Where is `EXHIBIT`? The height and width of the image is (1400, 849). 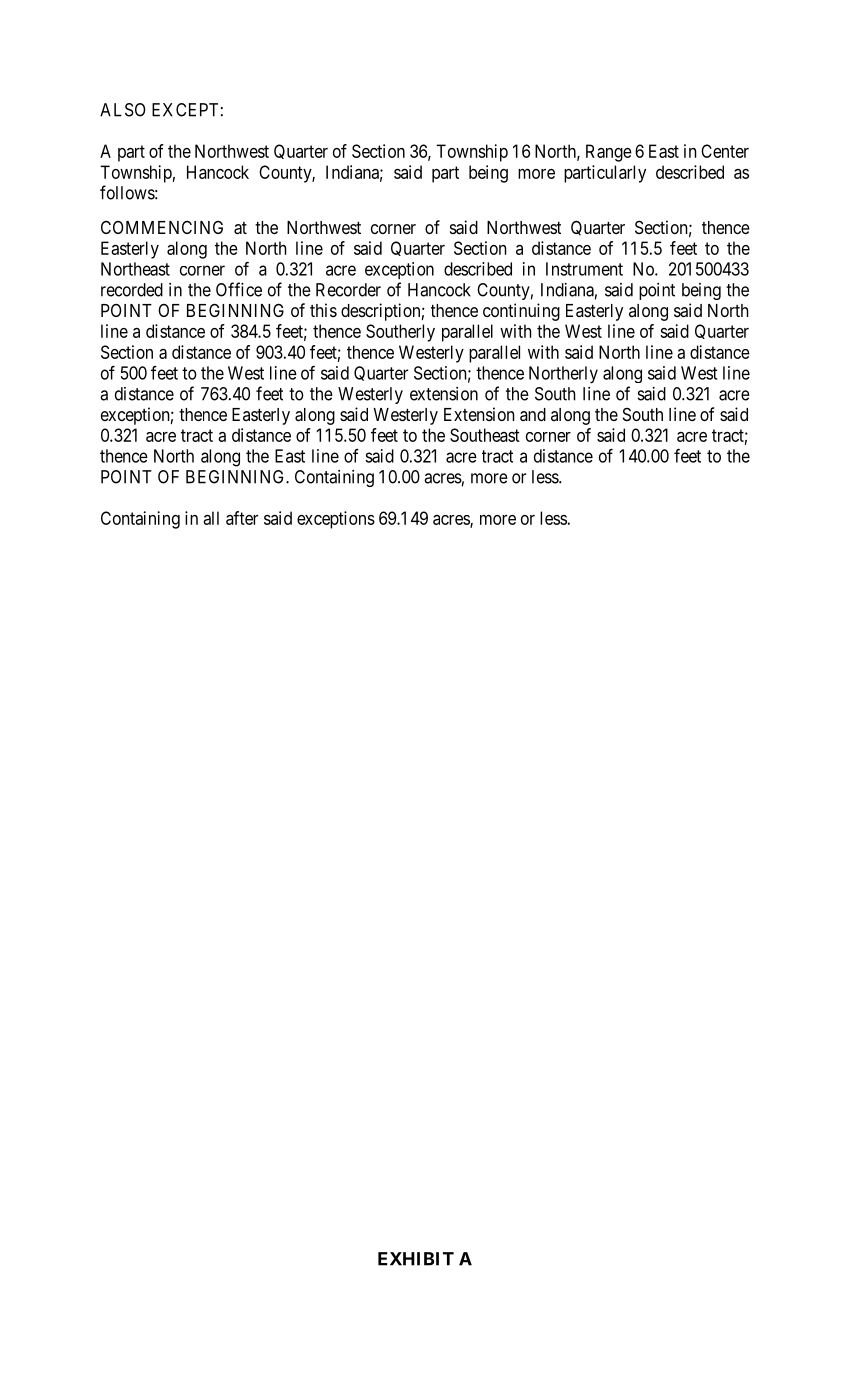
EXHIBIT is located at coordinates (416, 1259).
